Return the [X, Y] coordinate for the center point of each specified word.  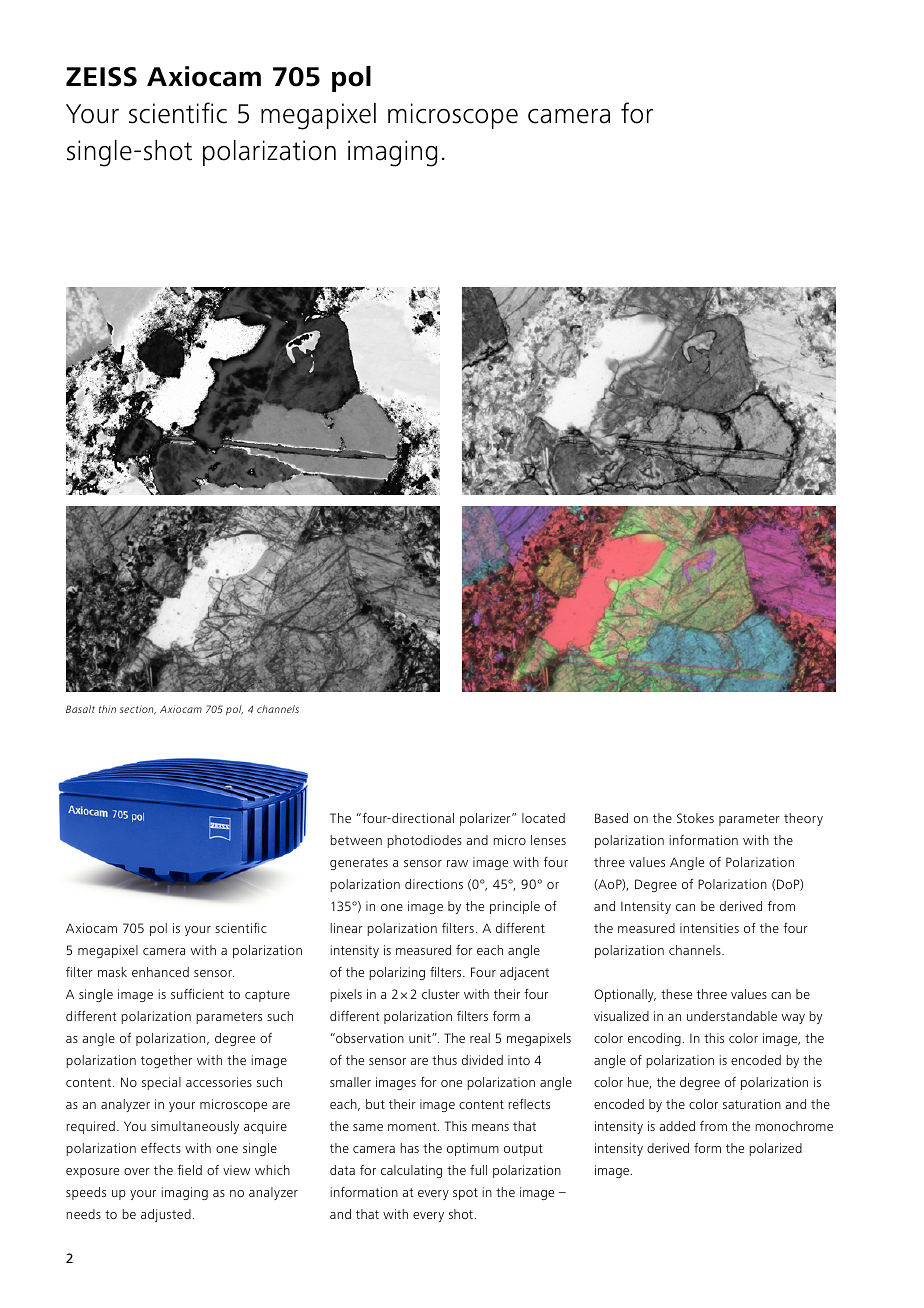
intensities [709, 928]
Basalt [80, 709]
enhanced [160, 972]
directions [434, 884]
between [356, 840]
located [543, 818]
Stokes [695, 818]
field [189, 1170]
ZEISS [101, 77]
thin [107, 709]
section [138, 710]
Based [611, 818]
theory [803, 819]
